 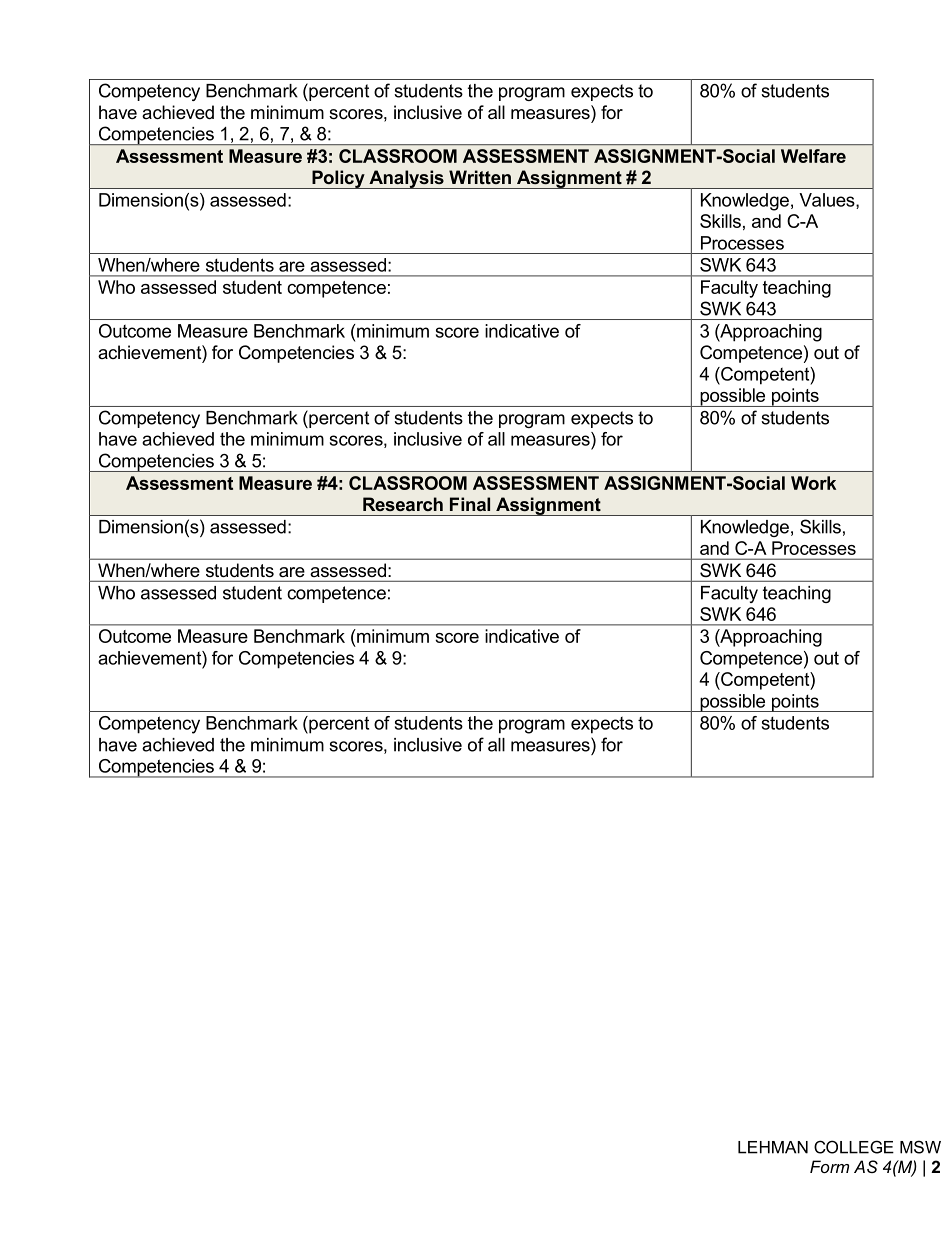 I want to click on Research, so click(x=403, y=504).
